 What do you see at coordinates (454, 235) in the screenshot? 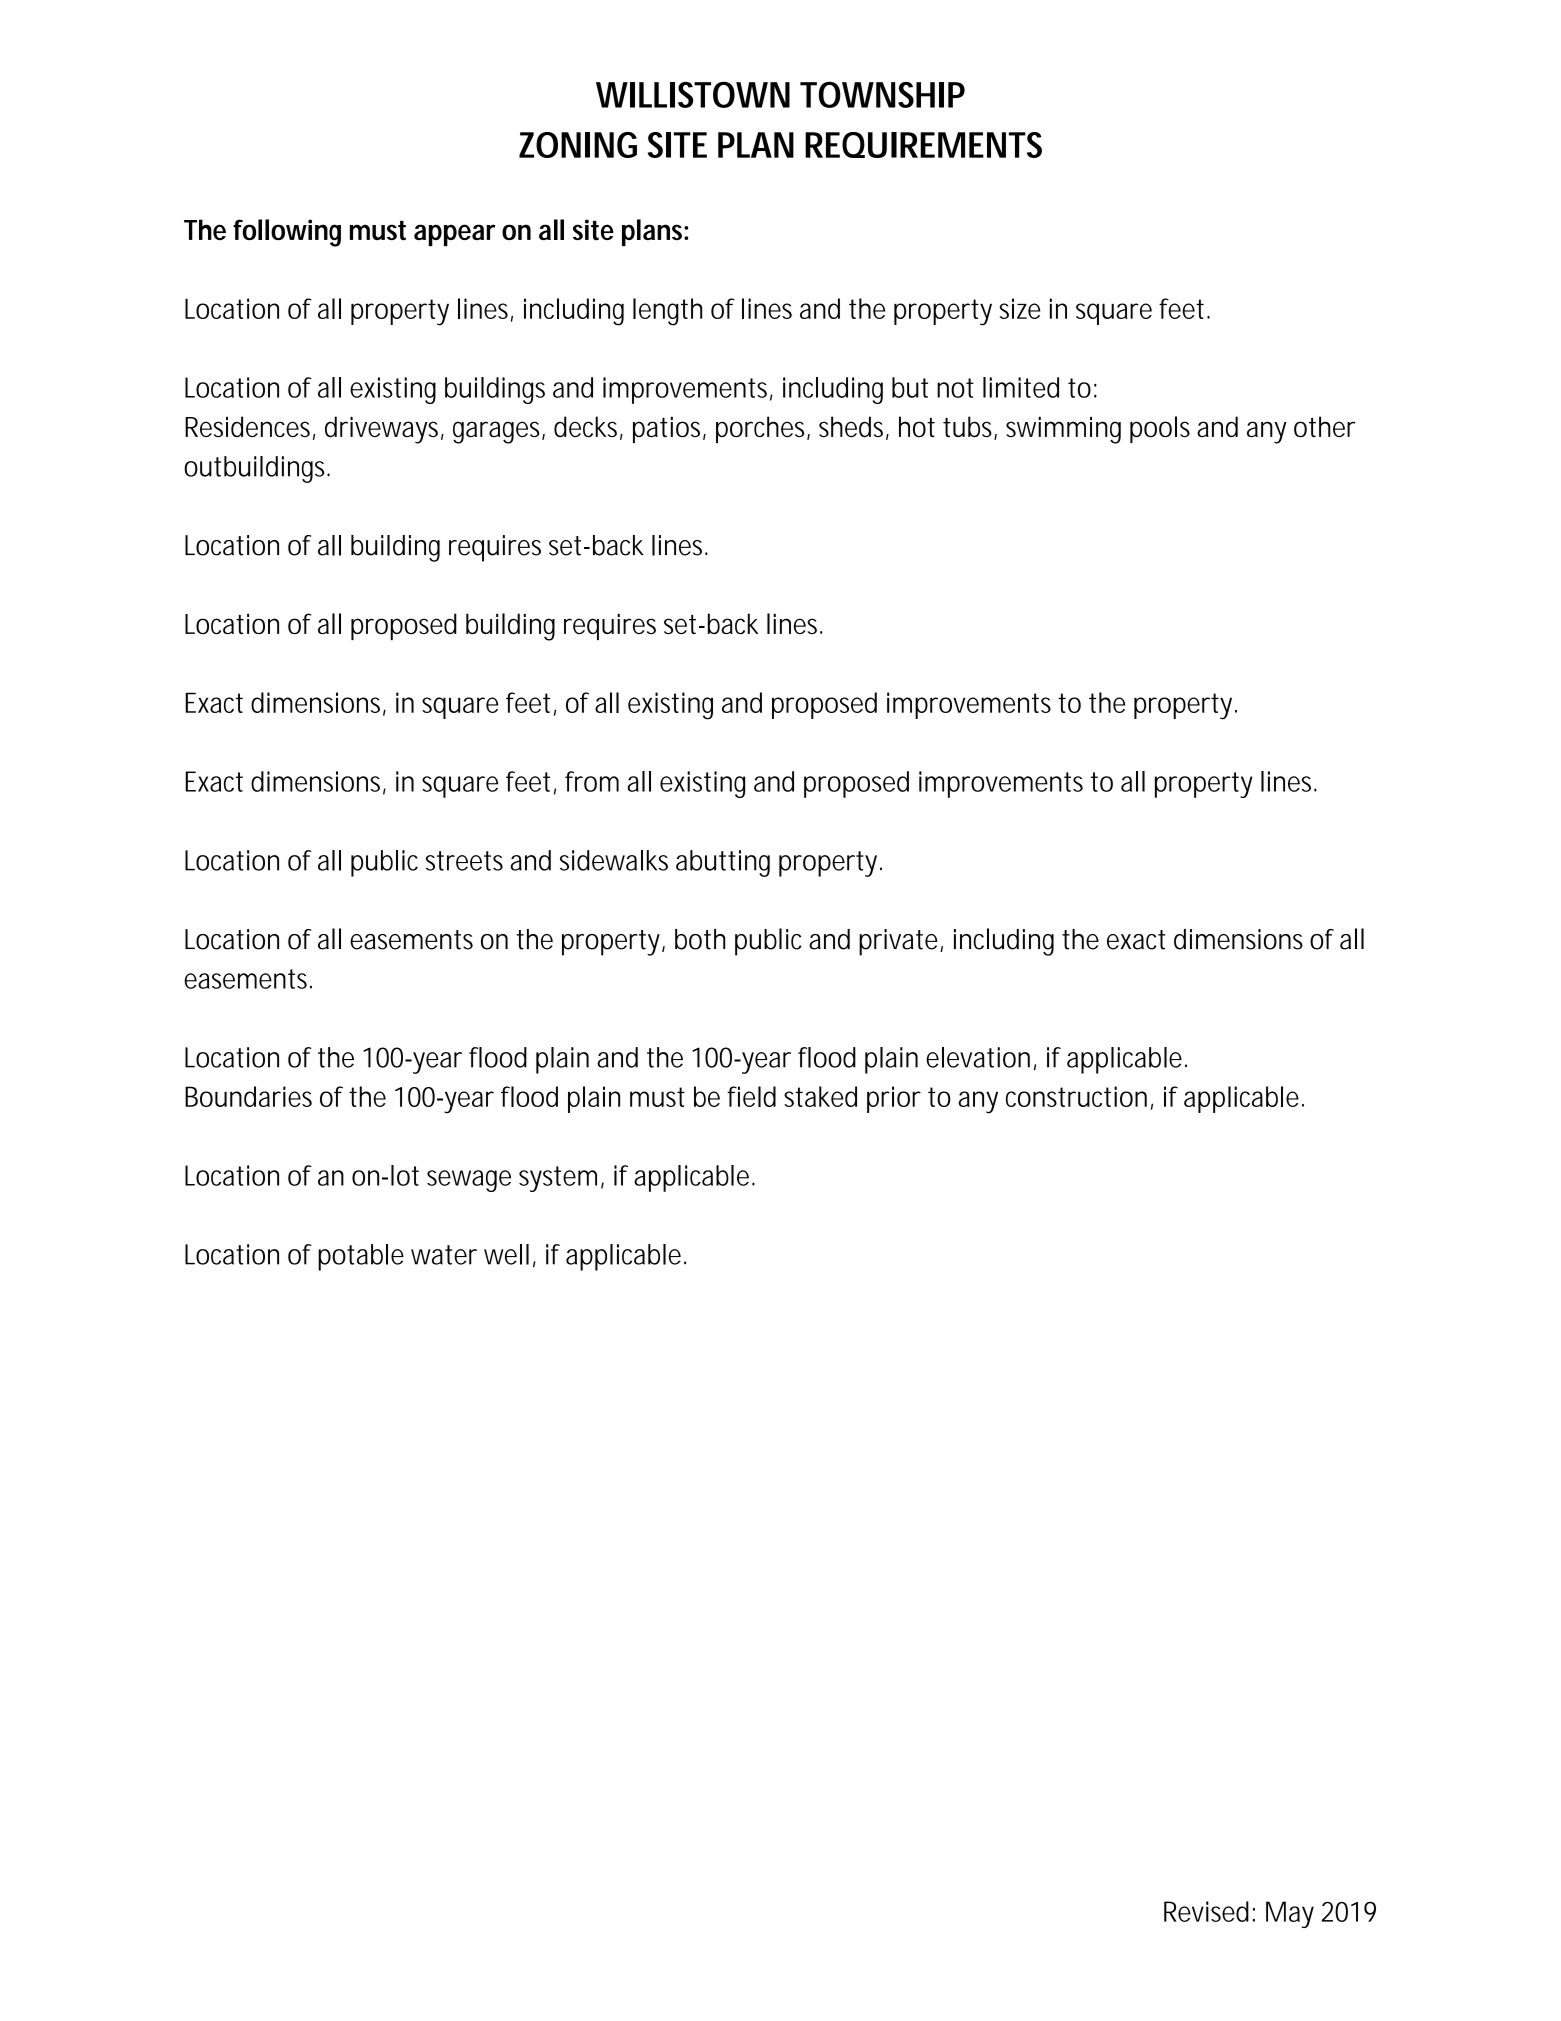
I see `appear` at bounding box center [454, 235].
